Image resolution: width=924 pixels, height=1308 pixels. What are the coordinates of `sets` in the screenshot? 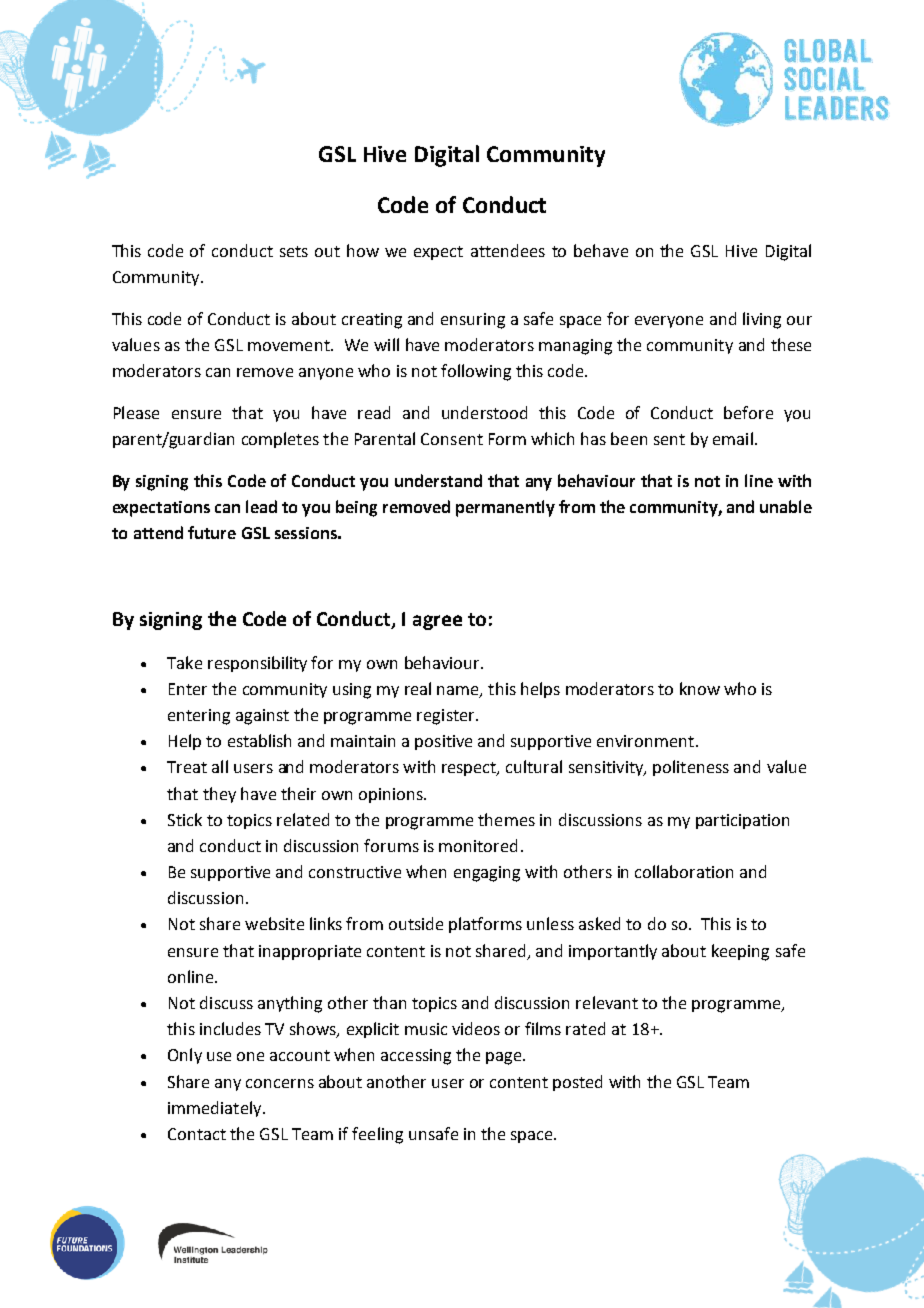 It's located at (294, 251).
